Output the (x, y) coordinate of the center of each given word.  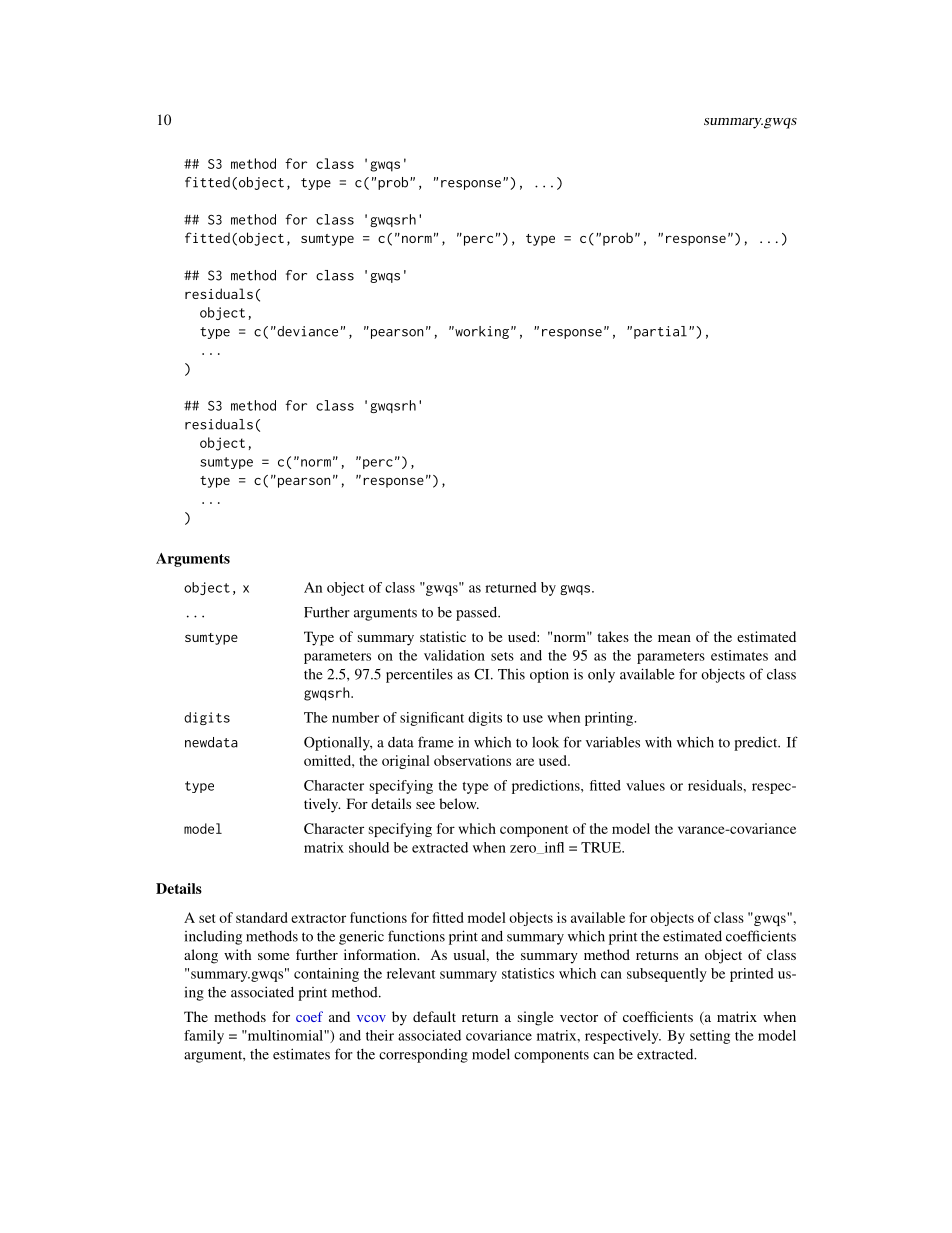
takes (613, 636)
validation (454, 655)
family (204, 1037)
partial (660, 332)
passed (478, 614)
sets (502, 656)
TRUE (602, 847)
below (459, 803)
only (601, 676)
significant (432, 719)
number (355, 717)
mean (674, 638)
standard (262, 917)
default (434, 1016)
